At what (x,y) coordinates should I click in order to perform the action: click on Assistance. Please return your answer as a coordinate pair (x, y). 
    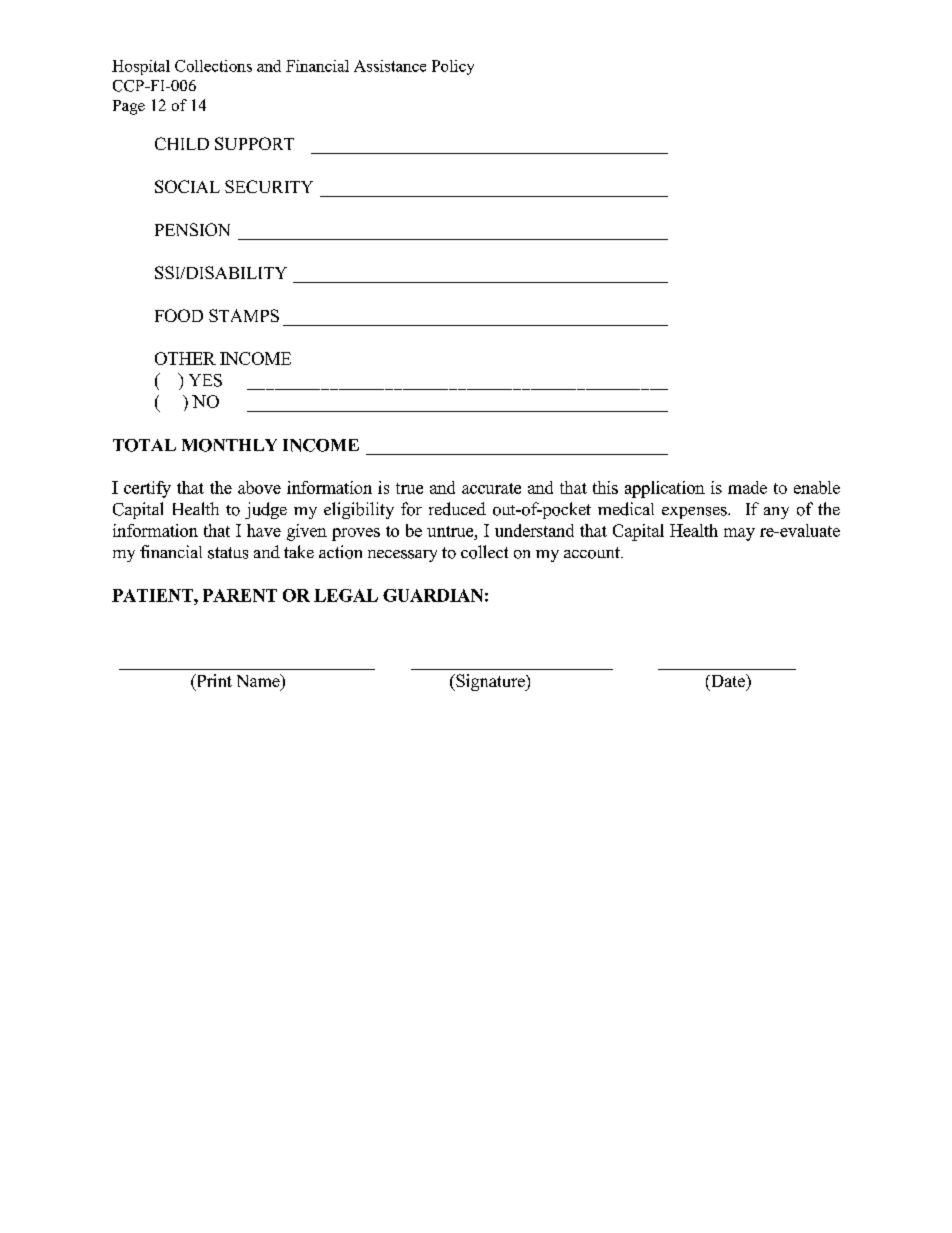
    Looking at the image, I should click on (390, 66).
